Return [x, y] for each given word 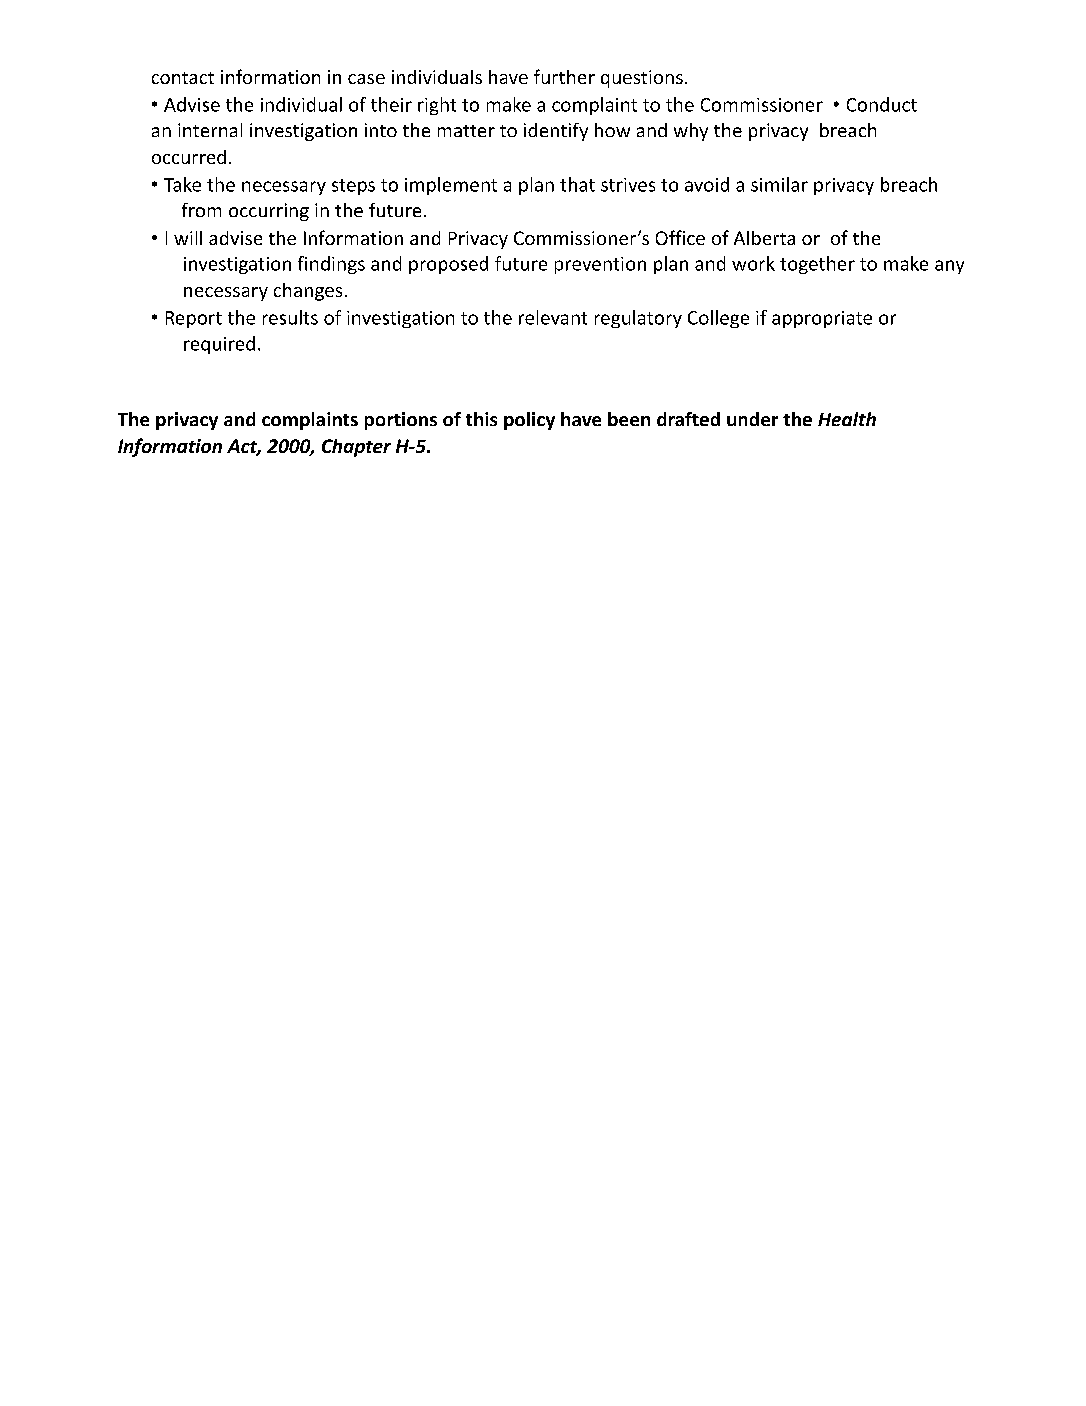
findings [331, 265]
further [564, 76]
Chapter [356, 448]
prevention [600, 265]
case [366, 79]
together [817, 265]
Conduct [882, 104]
